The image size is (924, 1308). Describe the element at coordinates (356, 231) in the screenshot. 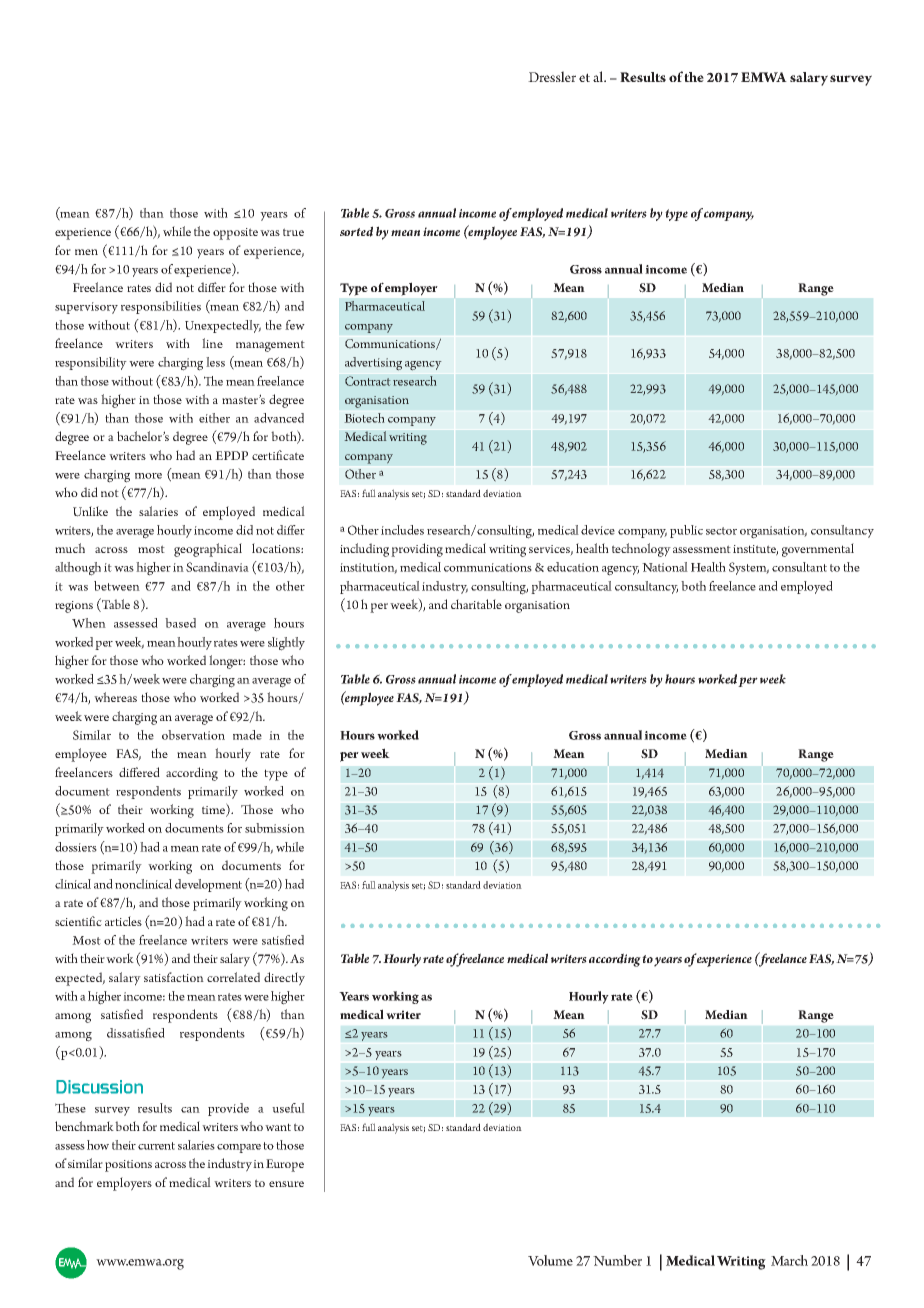

I see `sorted` at that location.
